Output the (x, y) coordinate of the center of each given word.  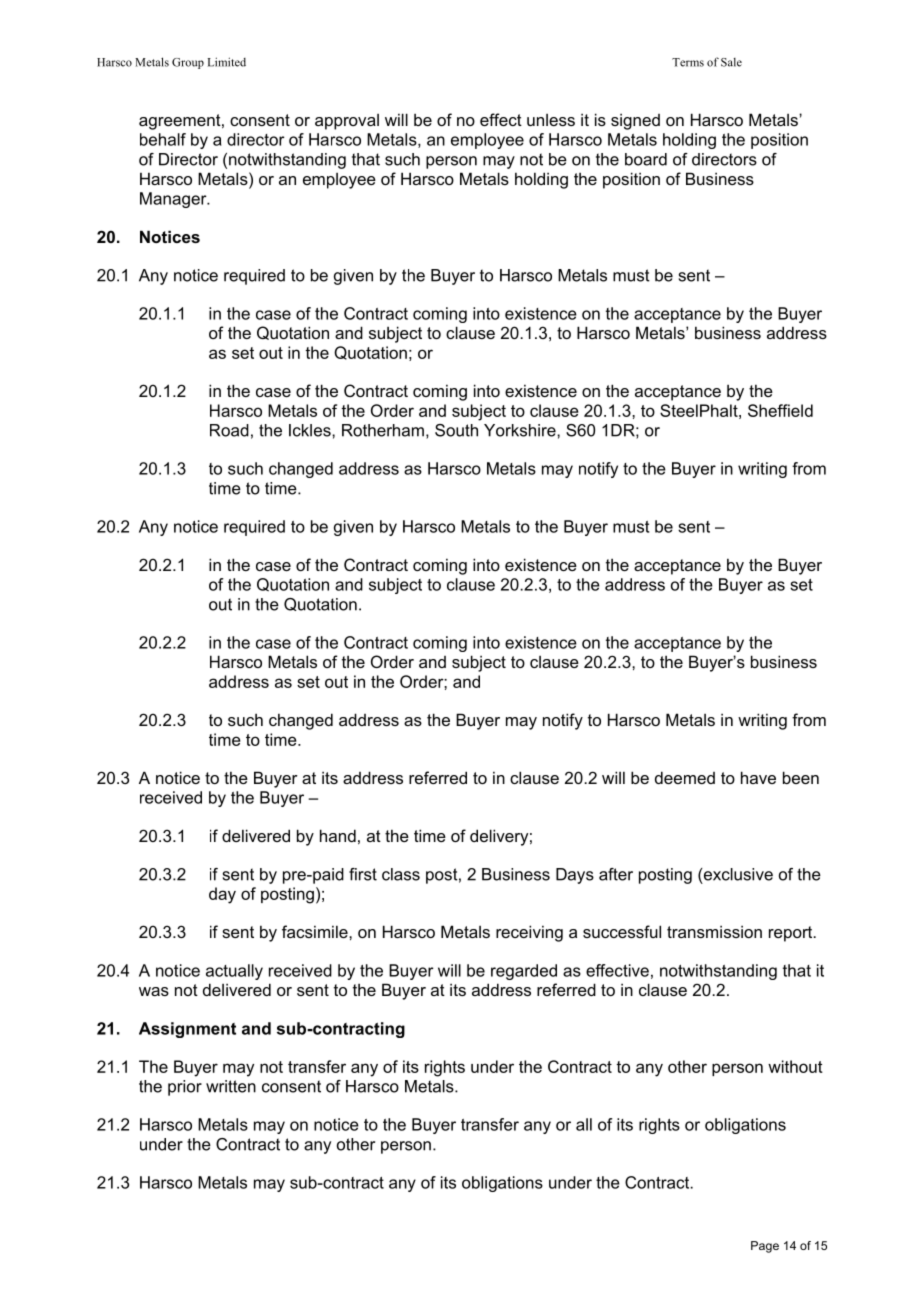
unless (551, 120)
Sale (731, 62)
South (456, 430)
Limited (227, 62)
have (758, 777)
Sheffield (780, 410)
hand (338, 835)
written (231, 1086)
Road (229, 430)
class (401, 874)
